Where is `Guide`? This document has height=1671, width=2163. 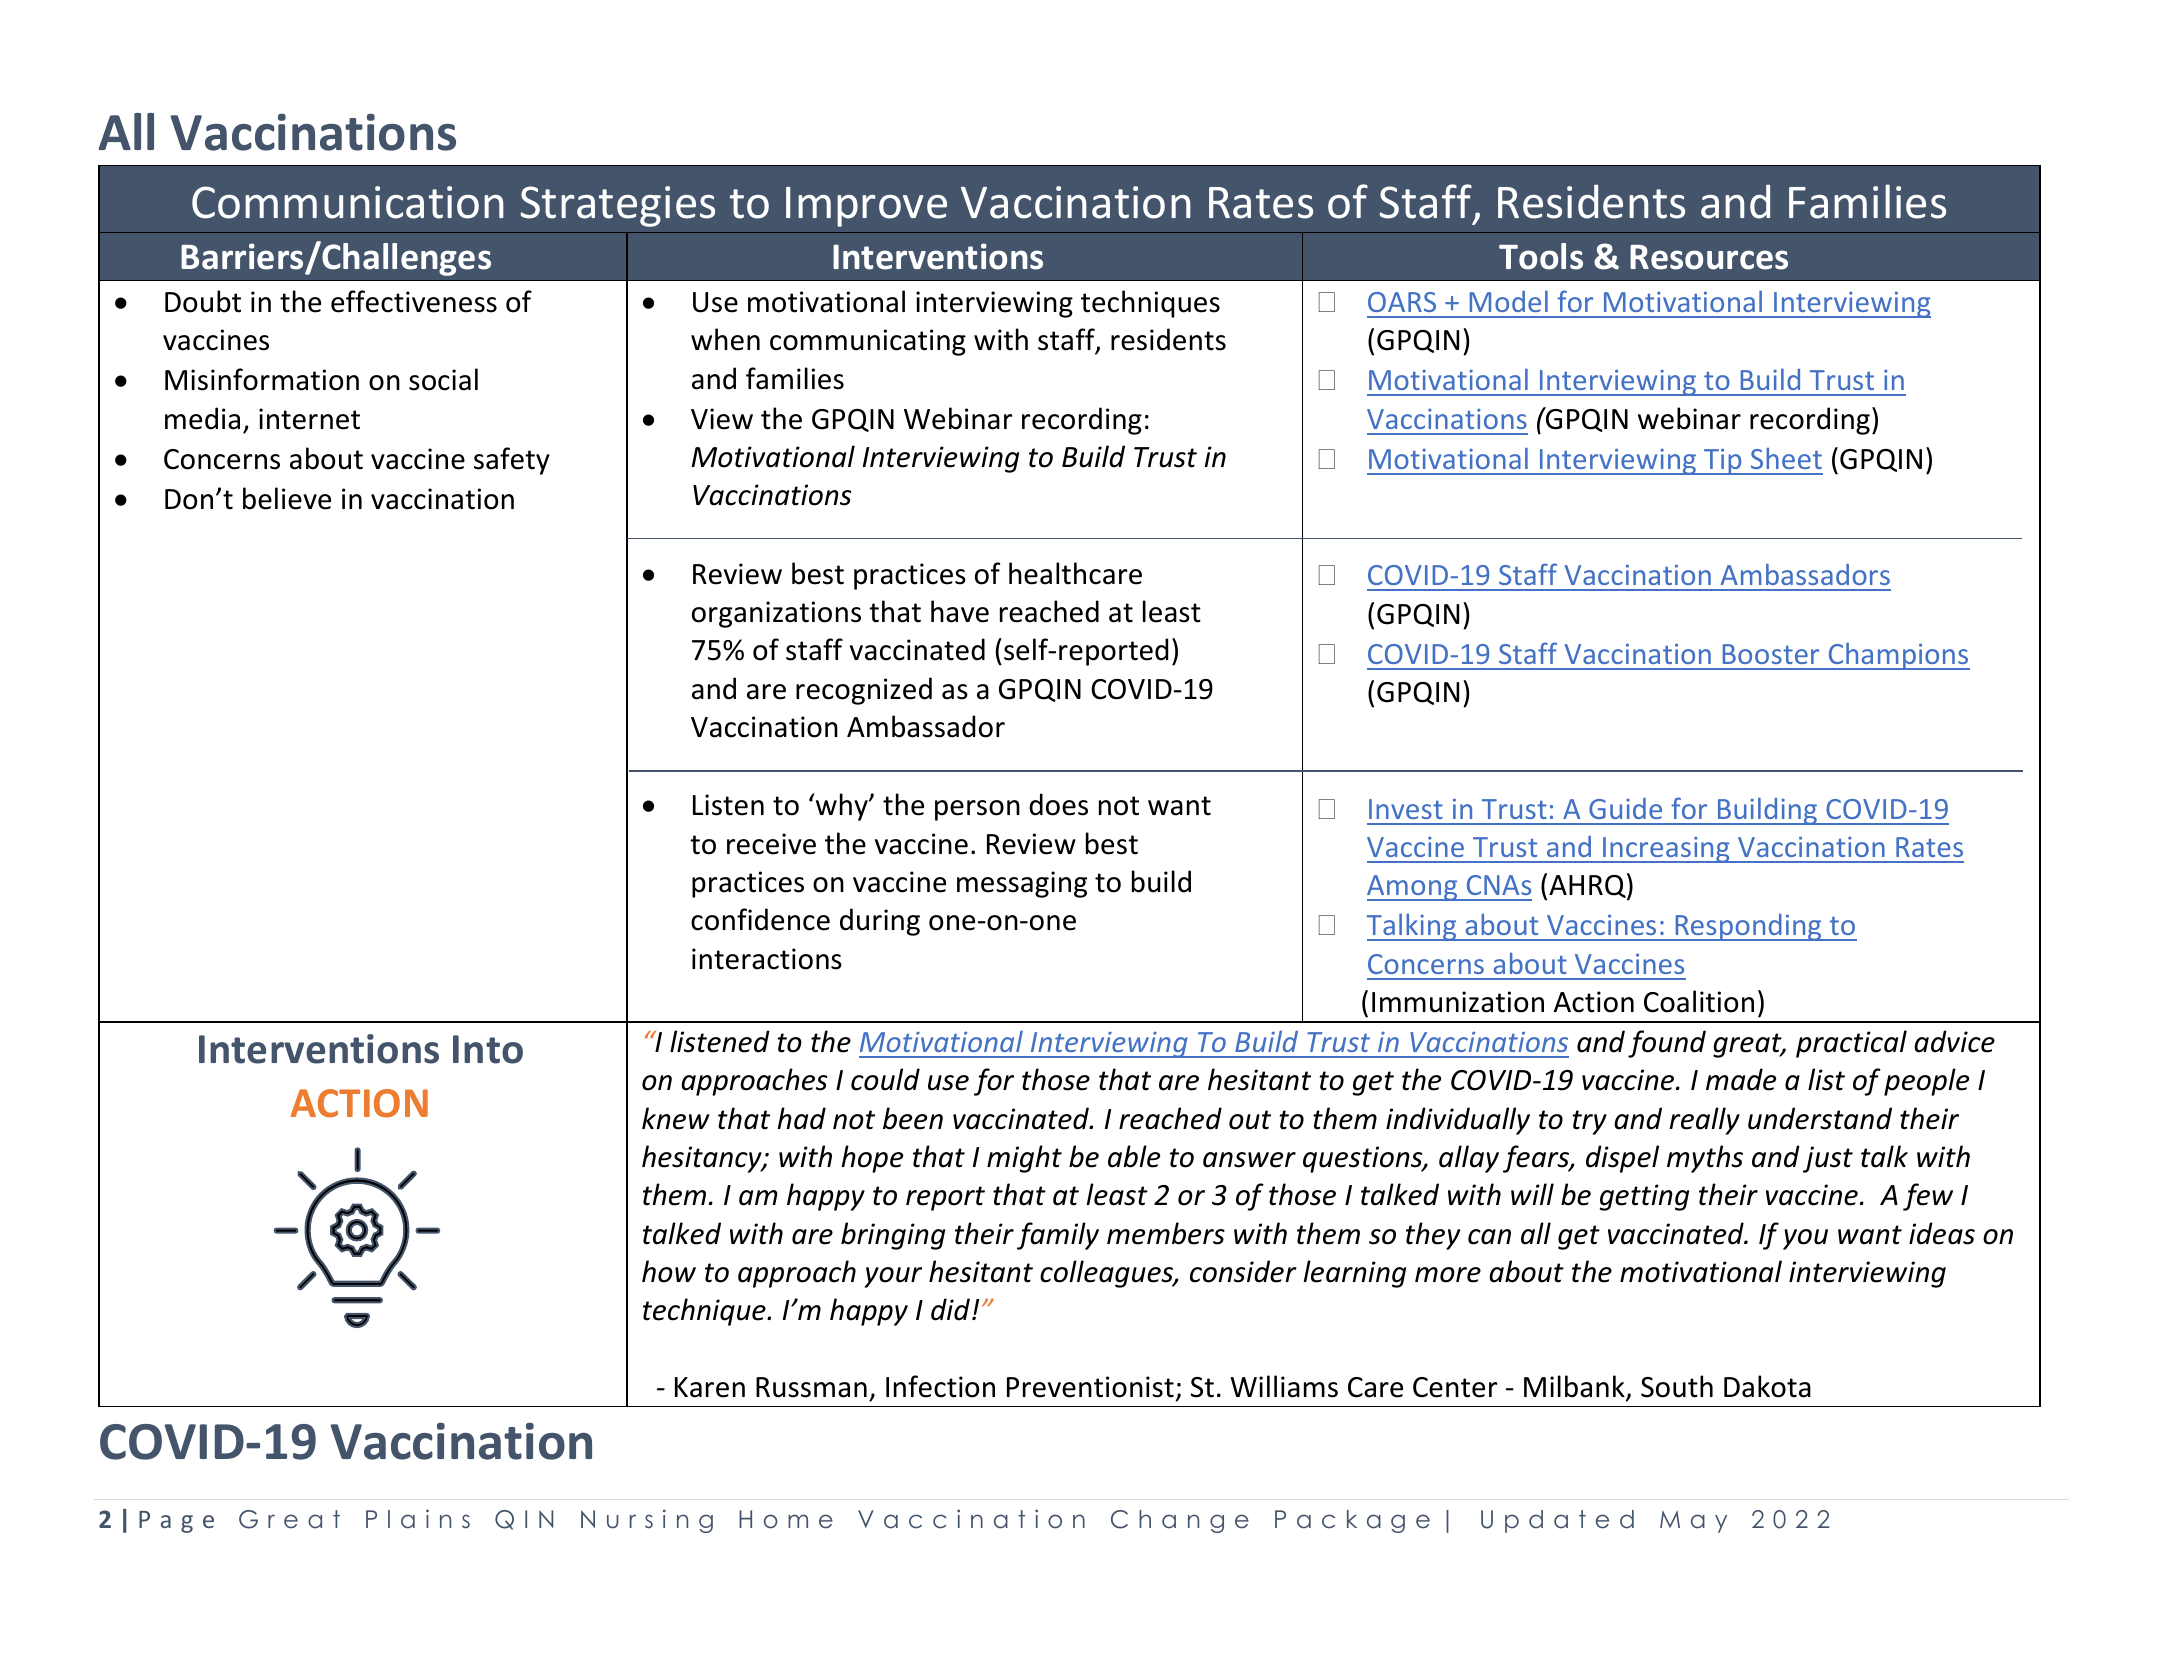 Guide is located at coordinates (1625, 808).
